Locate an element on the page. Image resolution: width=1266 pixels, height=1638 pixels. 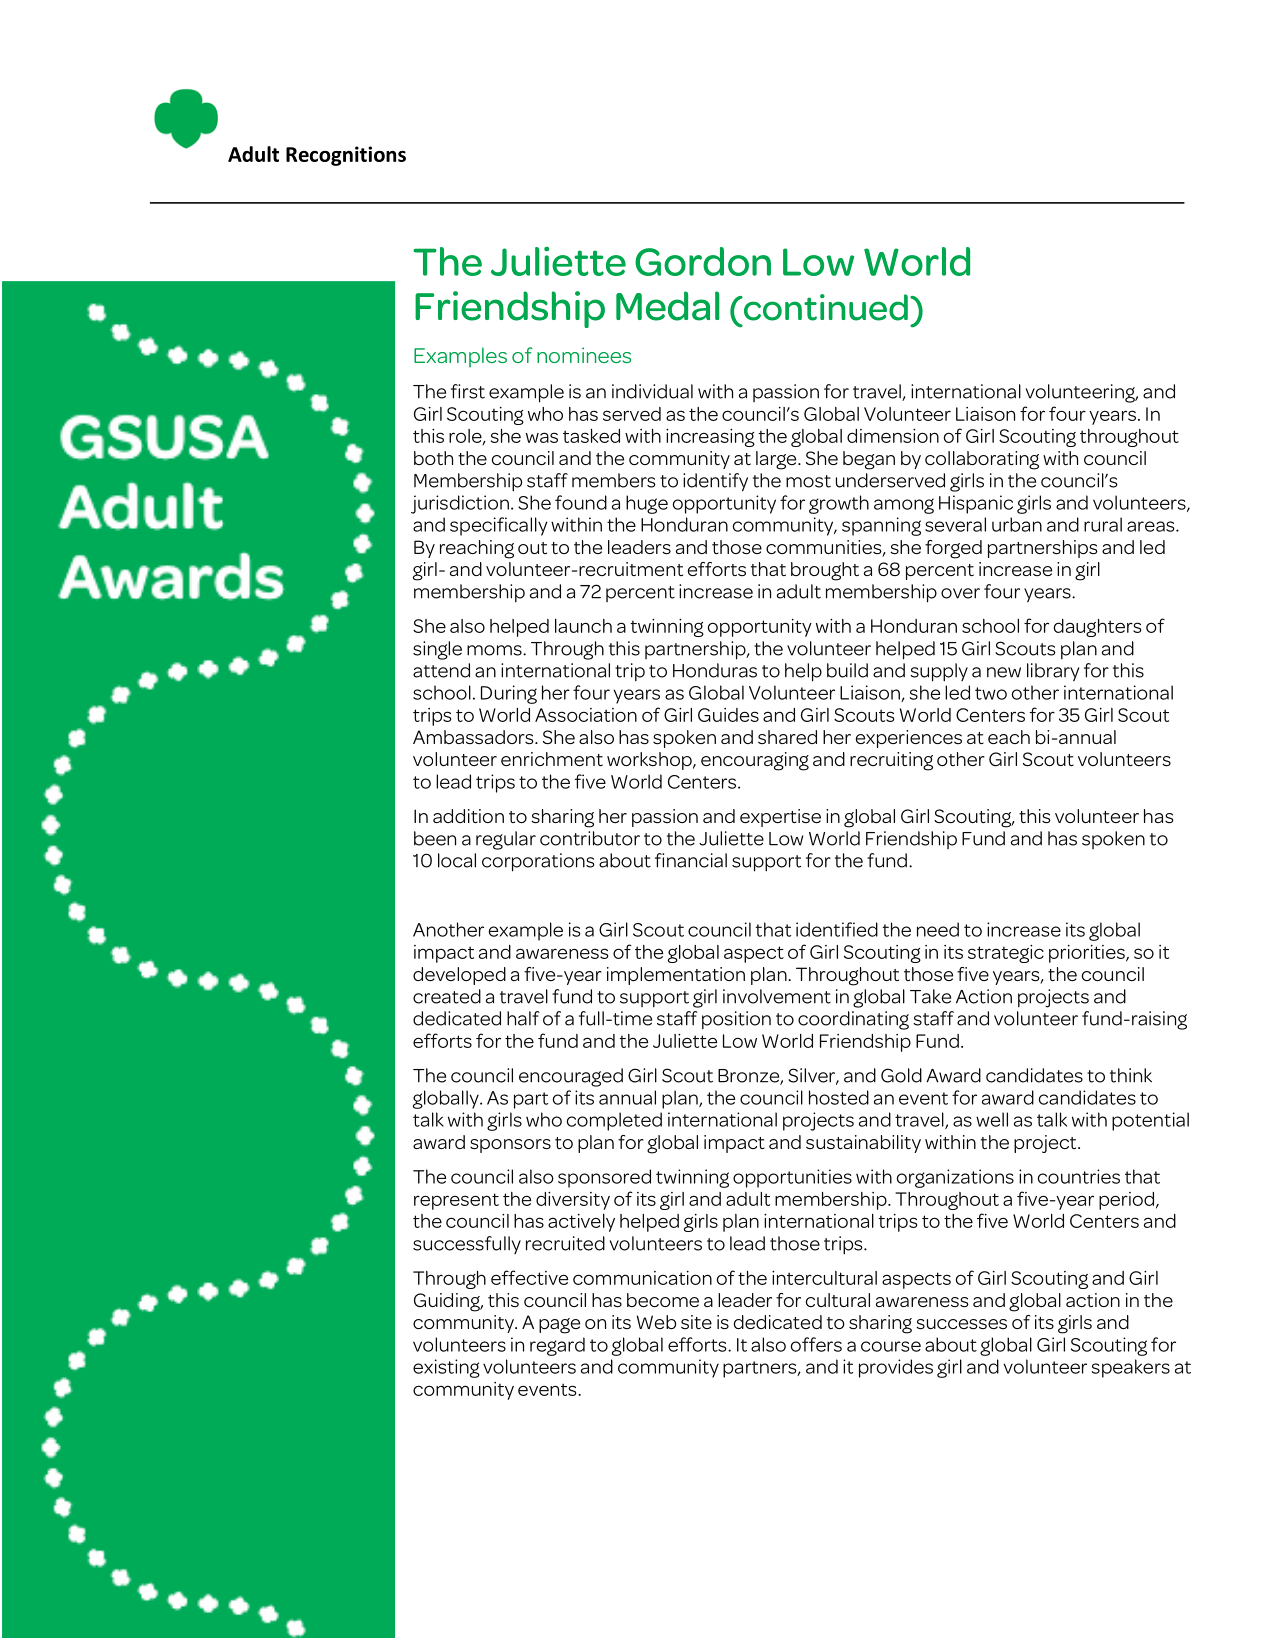
think is located at coordinates (1131, 1075).
